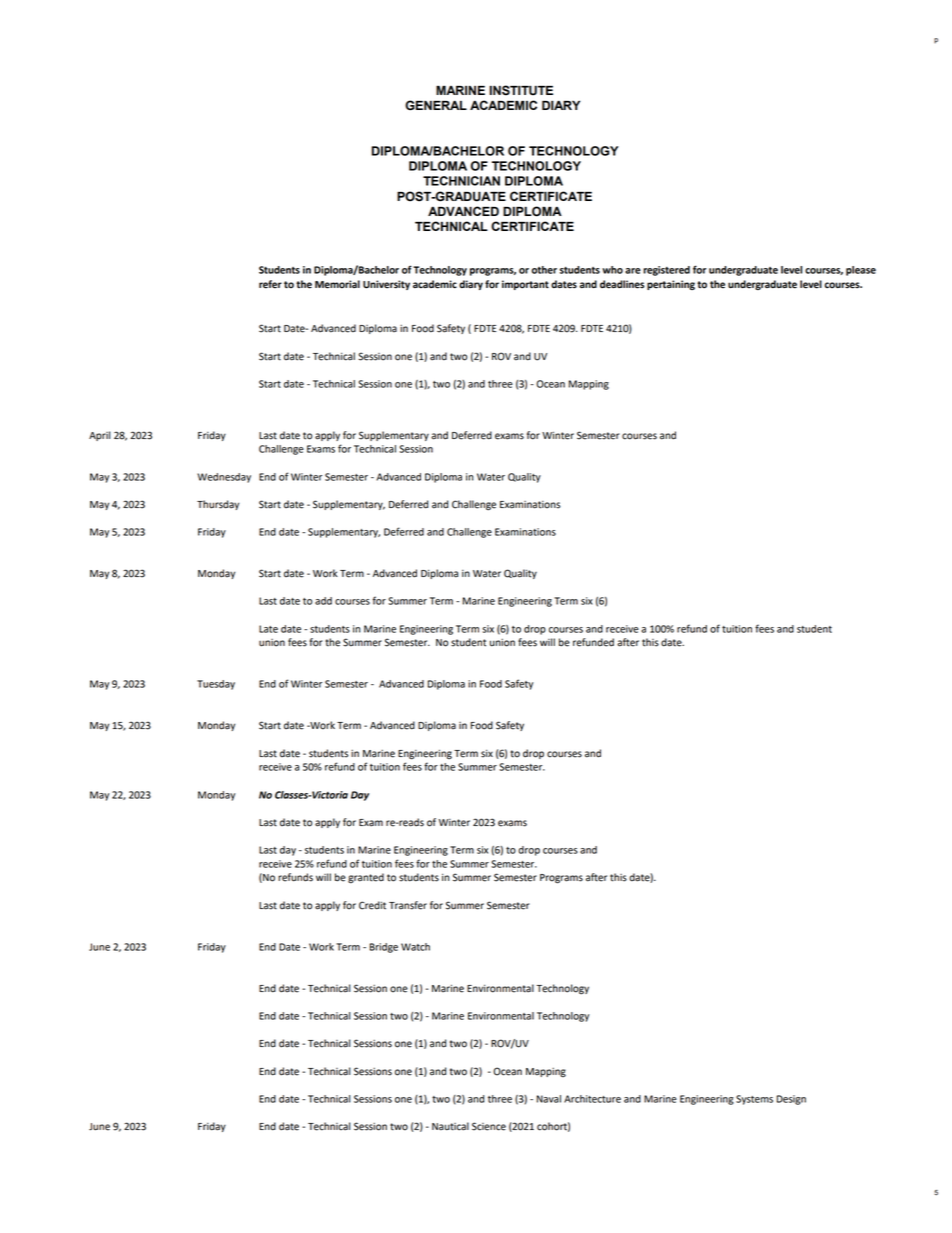  Describe the element at coordinates (270, 284) in the screenshot. I see `refer` at that location.
